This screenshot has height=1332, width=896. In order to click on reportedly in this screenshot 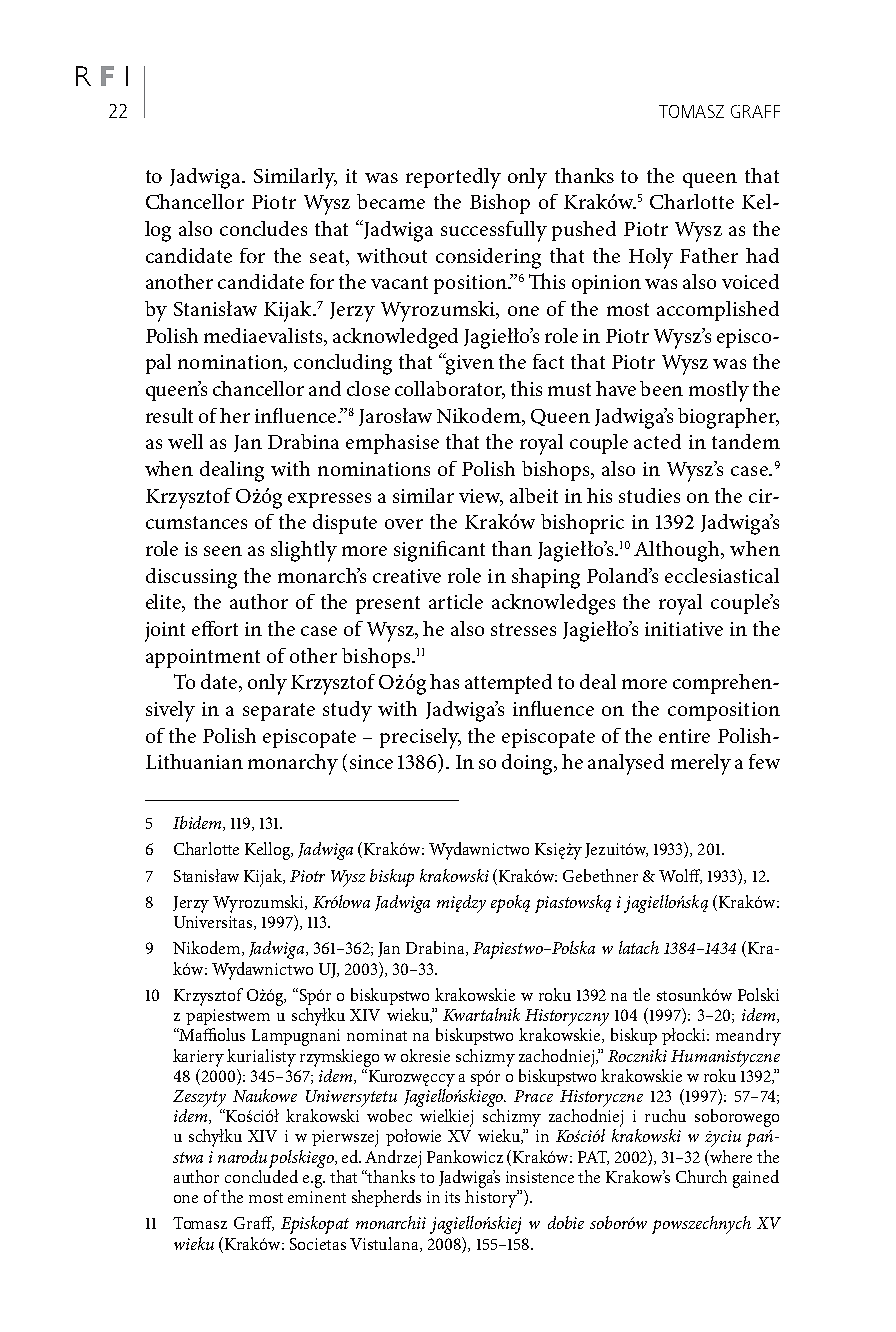, I will do `click(453, 178)`.
